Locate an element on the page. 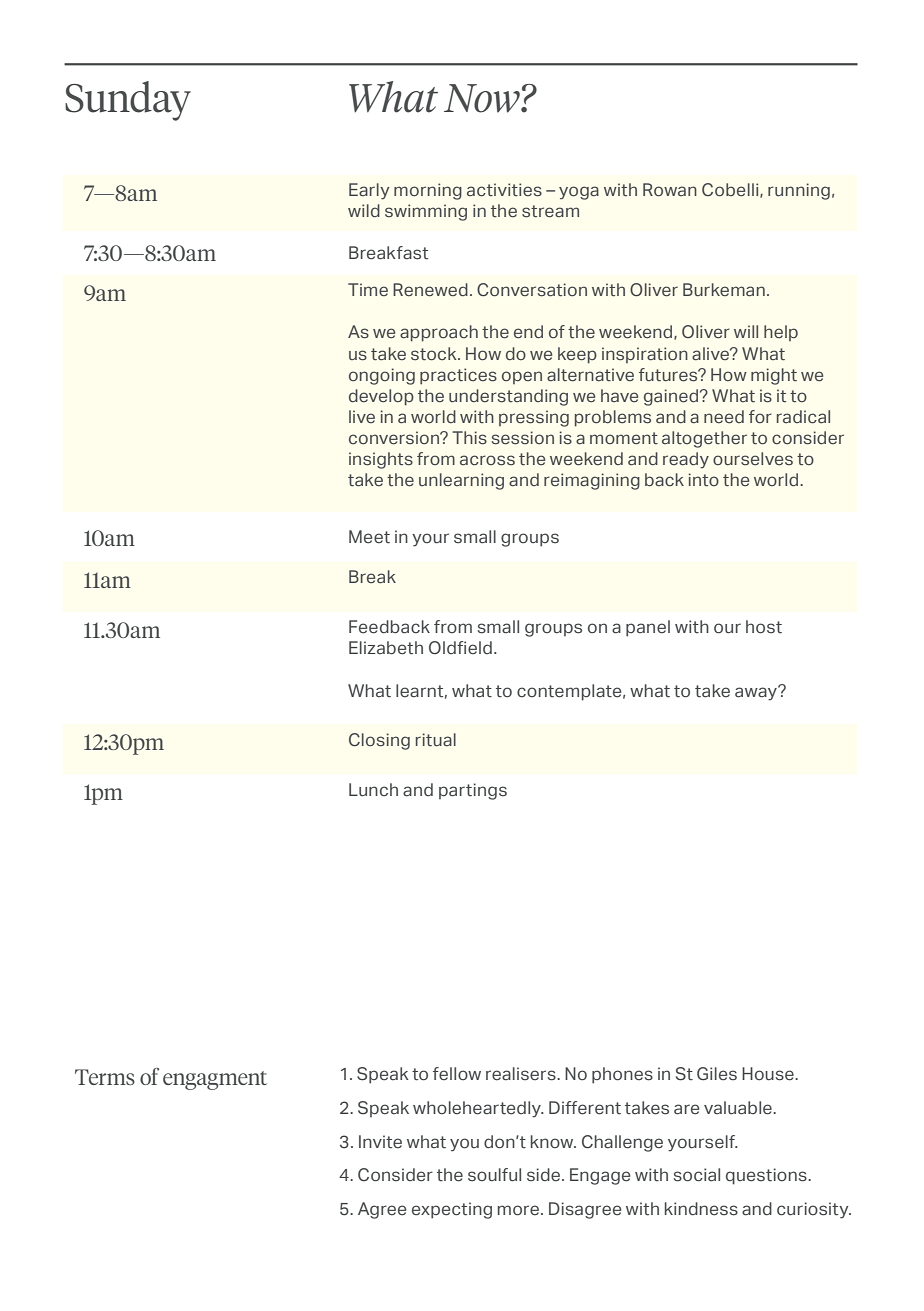  Closing is located at coordinates (379, 741).
